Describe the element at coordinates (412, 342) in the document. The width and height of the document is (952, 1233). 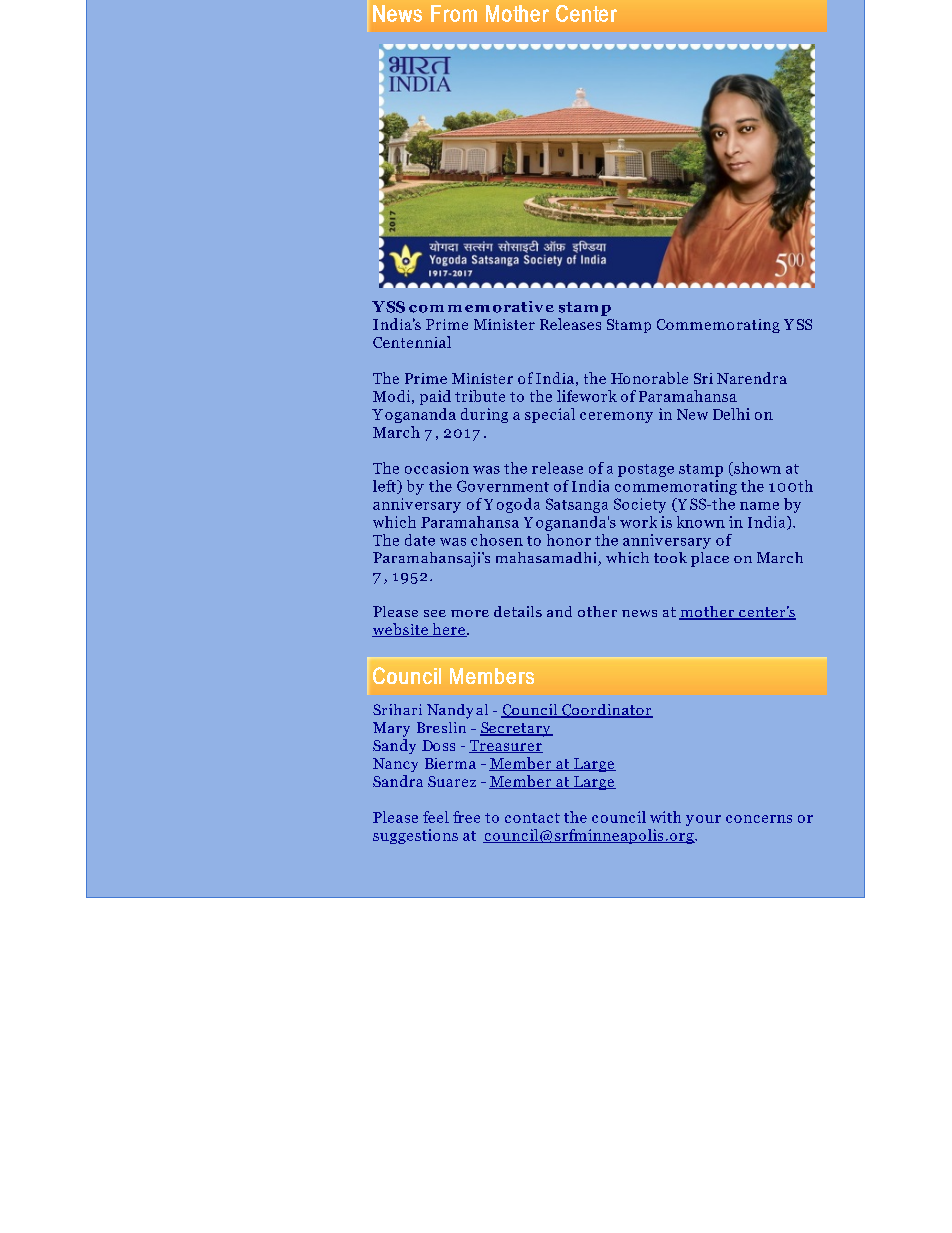
I see `Centennial` at that location.
